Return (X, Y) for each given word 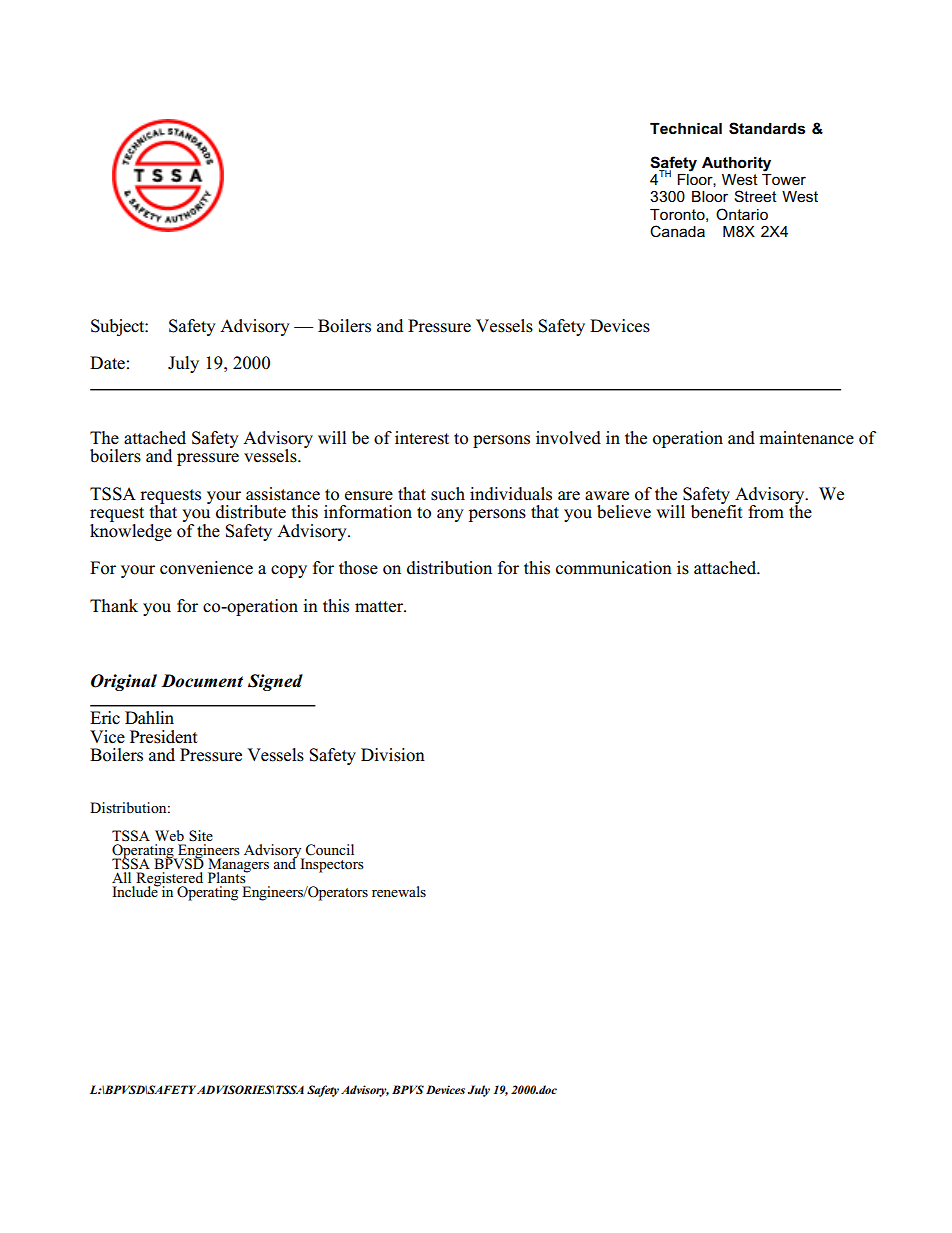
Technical (686, 128)
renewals (399, 891)
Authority (736, 164)
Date (107, 363)
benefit (717, 511)
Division (393, 755)
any (450, 515)
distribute (251, 512)
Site (201, 836)
